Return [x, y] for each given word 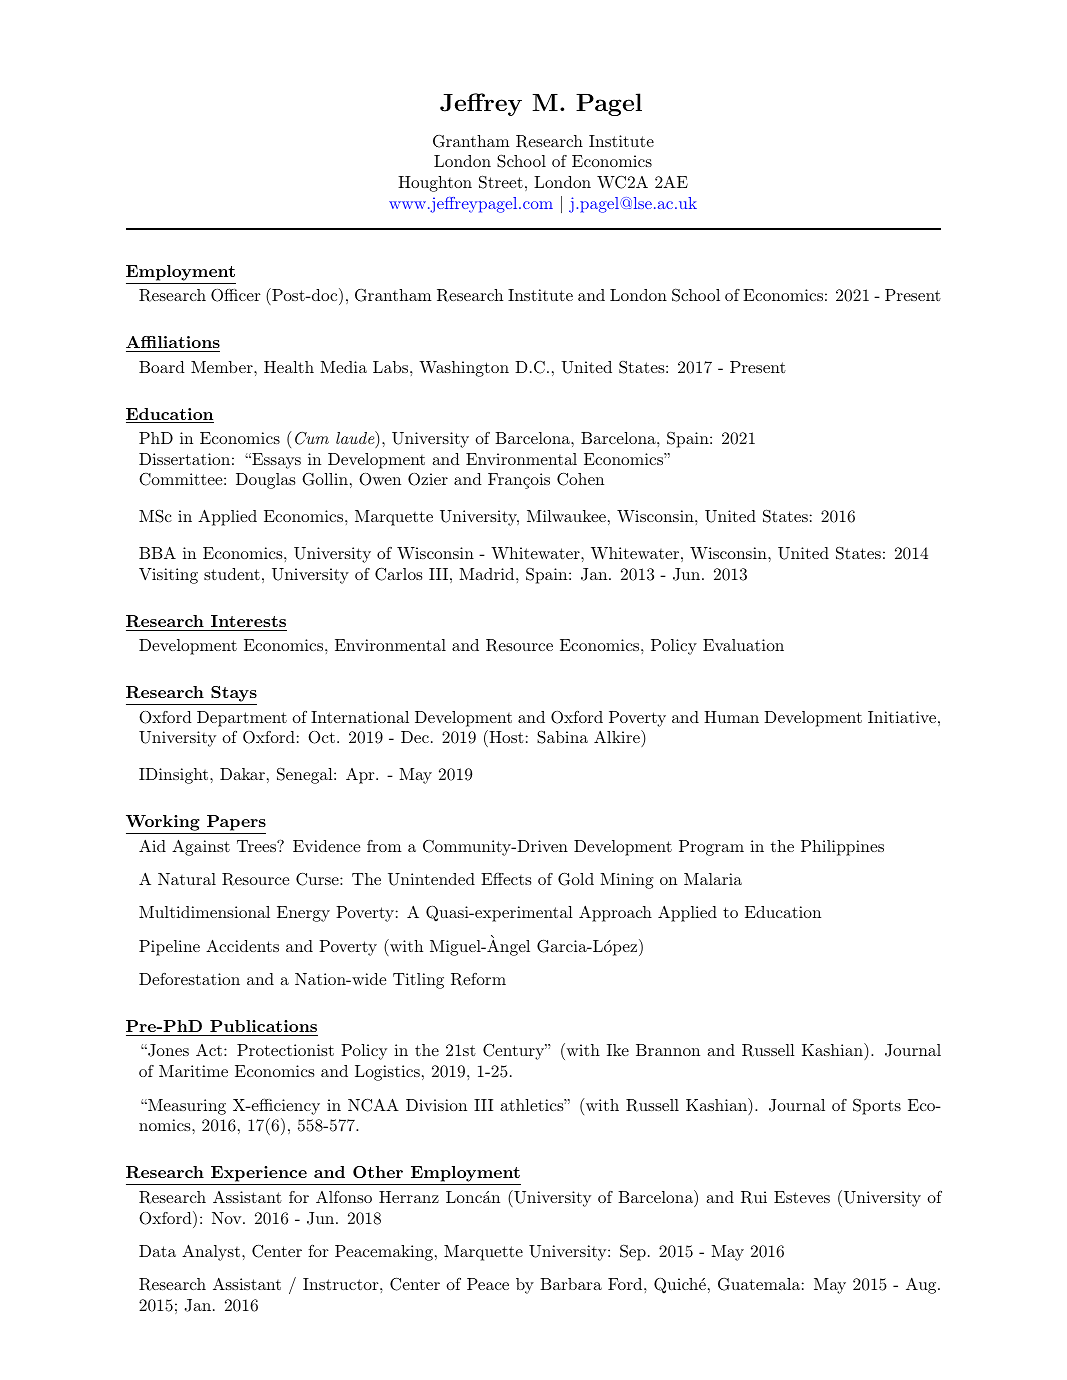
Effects [506, 878]
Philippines [842, 848]
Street [501, 182]
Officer [236, 295]
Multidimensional [204, 912]
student [232, 574]
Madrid [486, 574]
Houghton [435, 184]
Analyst [211, 1252]
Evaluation [743, 645]
